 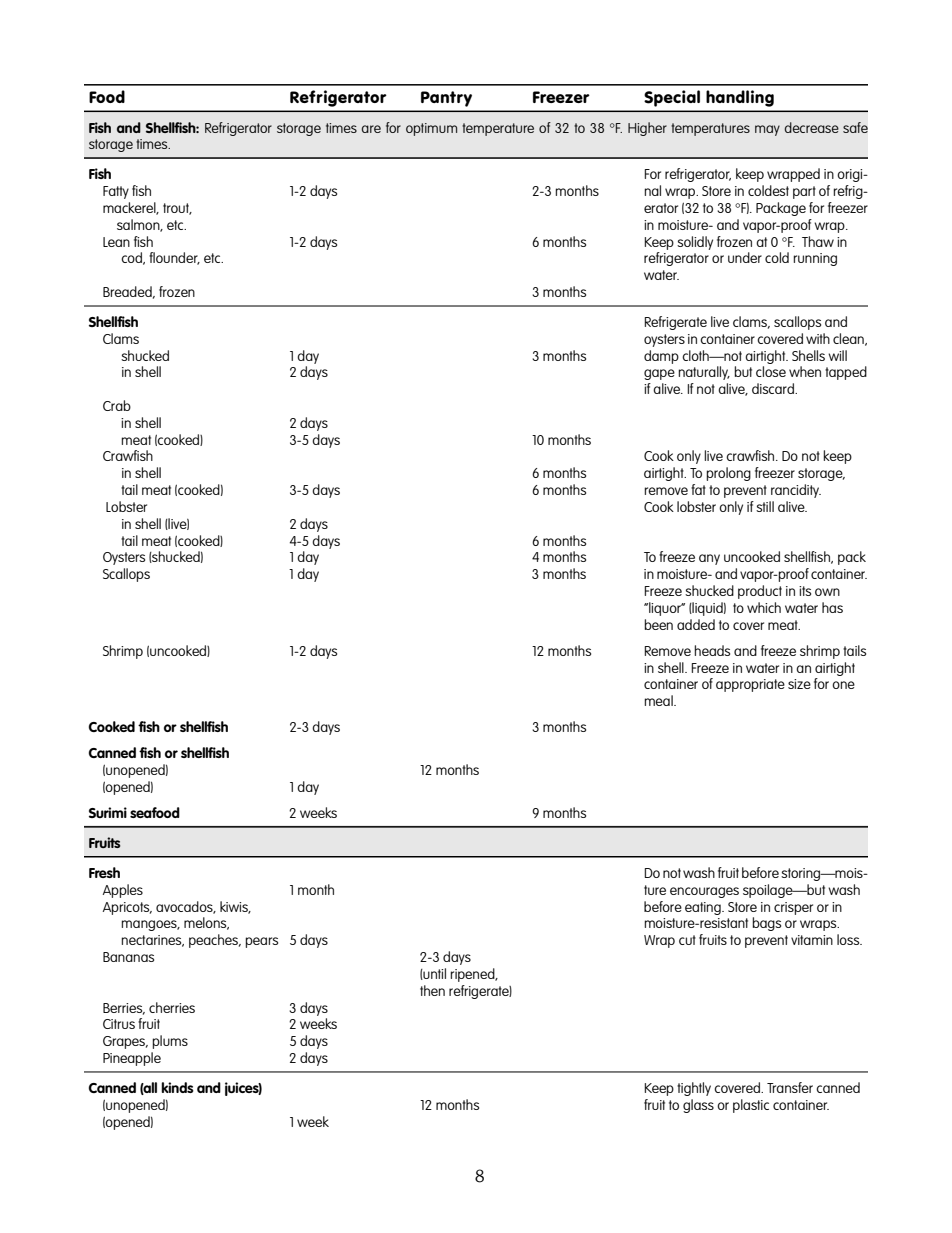 I want to click on may, so click(x=767, y=130).
